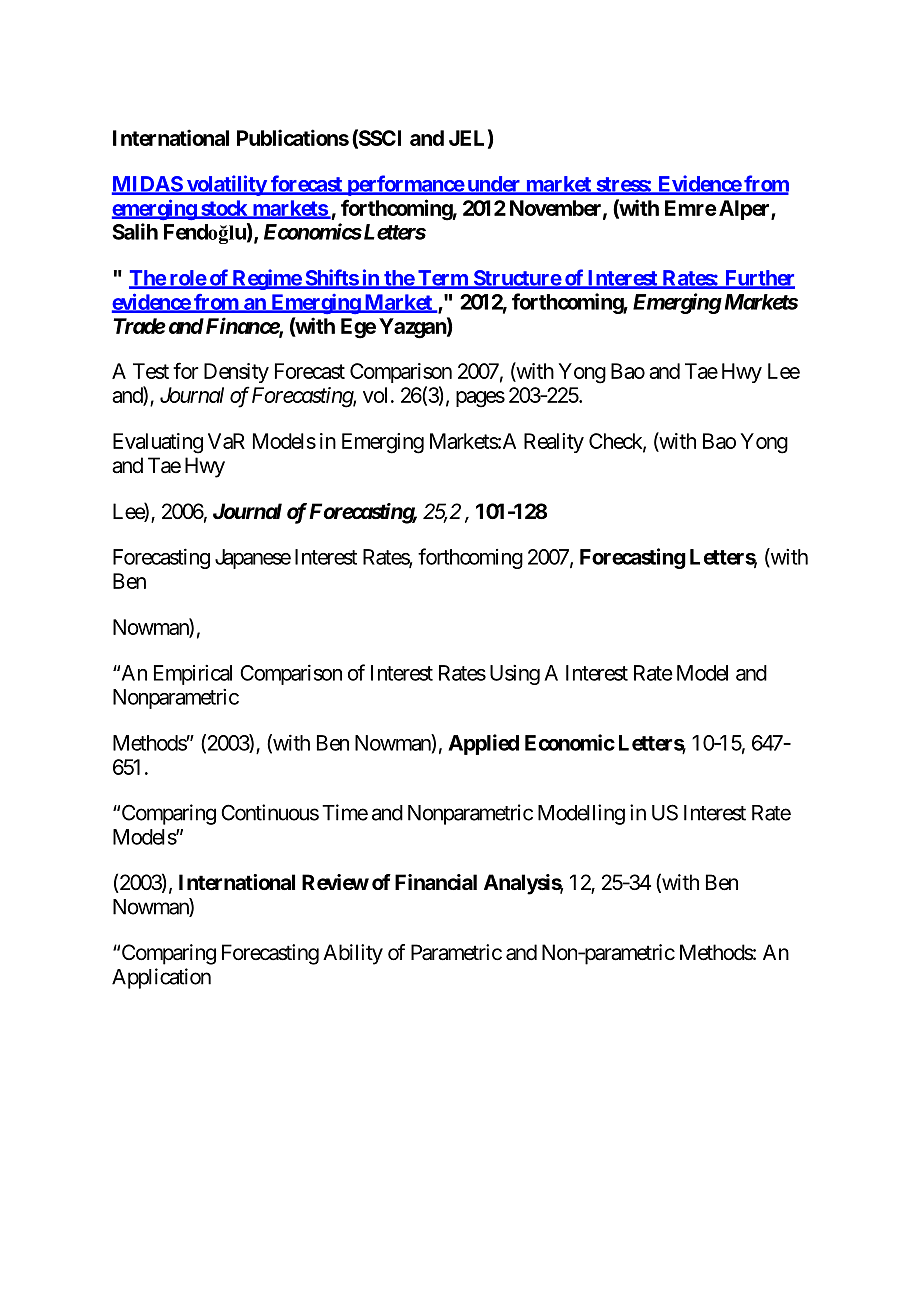 This screenshot has height=1308, width=924. I want to click on Test, so click(151, 371).
